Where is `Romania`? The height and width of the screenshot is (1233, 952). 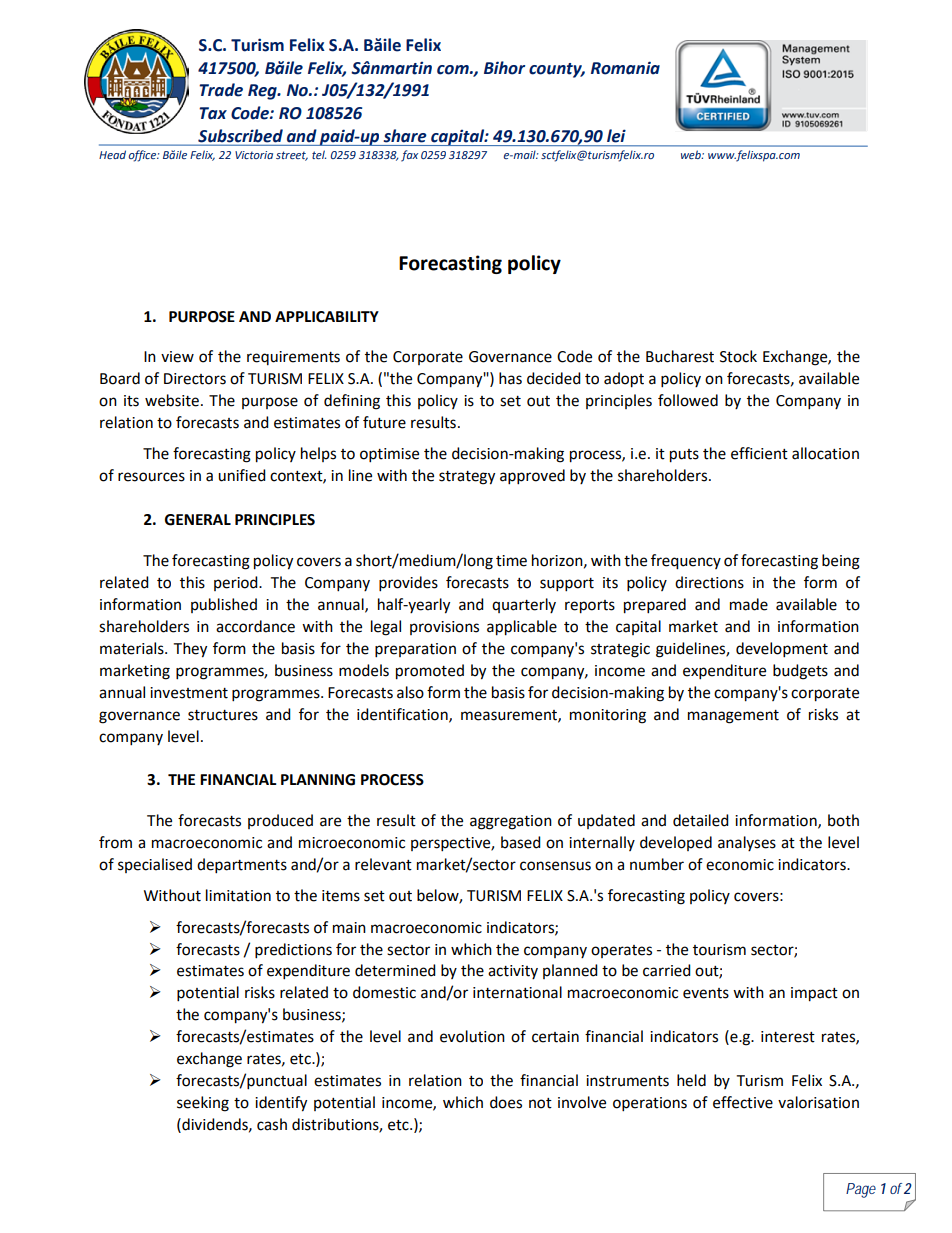 Romania is located at coordinates (625, 68).
